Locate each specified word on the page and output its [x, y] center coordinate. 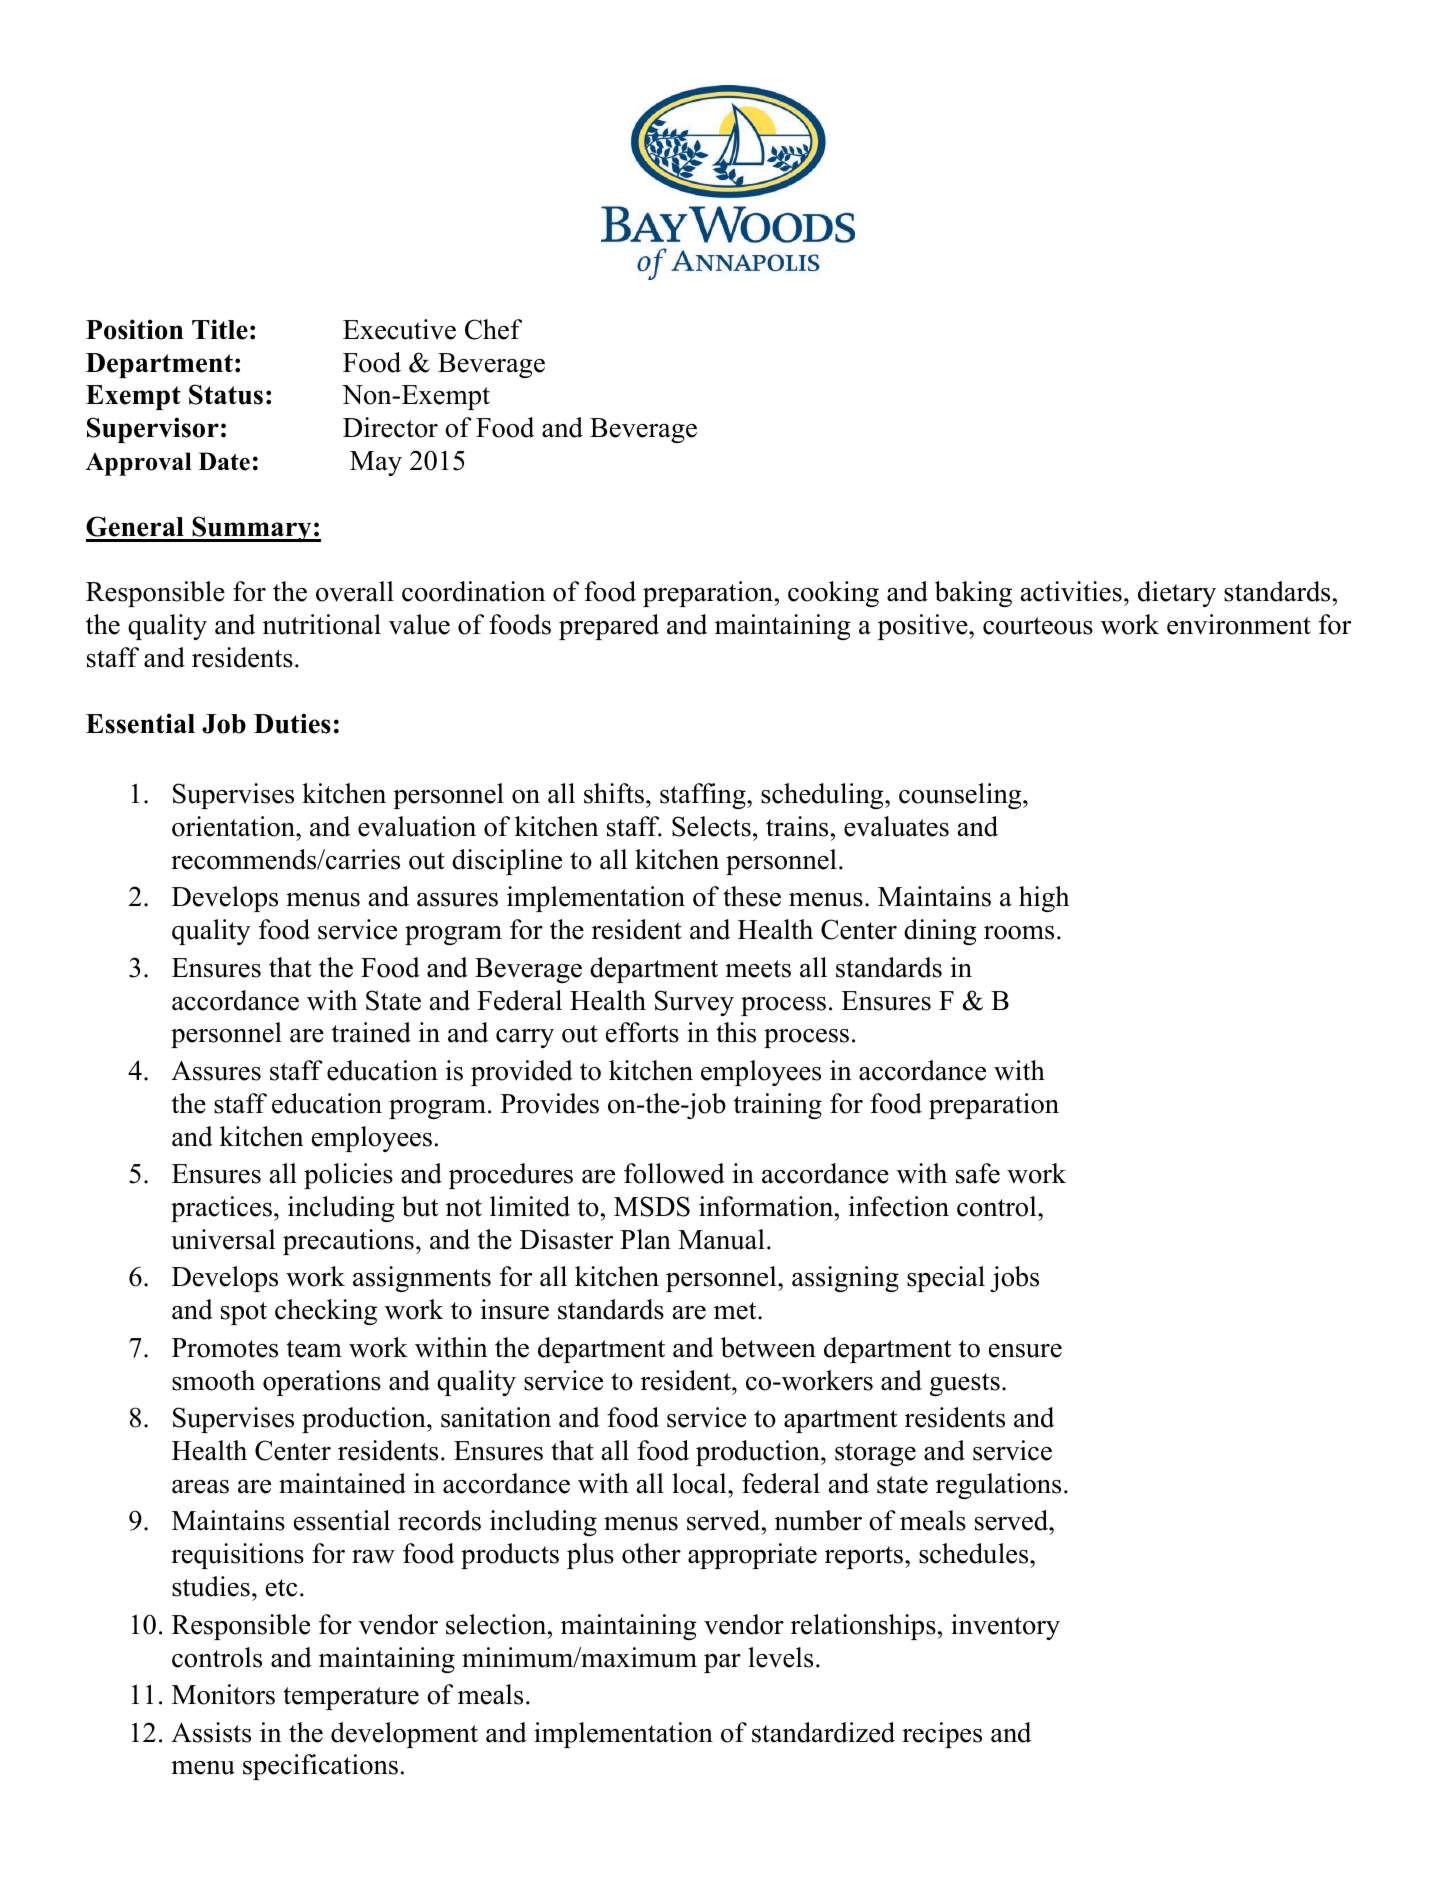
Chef [493, 329]
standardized [823, 1732]
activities [1071, 591]
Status [226, 394]
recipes [942, 1735]
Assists [211, 1732]
